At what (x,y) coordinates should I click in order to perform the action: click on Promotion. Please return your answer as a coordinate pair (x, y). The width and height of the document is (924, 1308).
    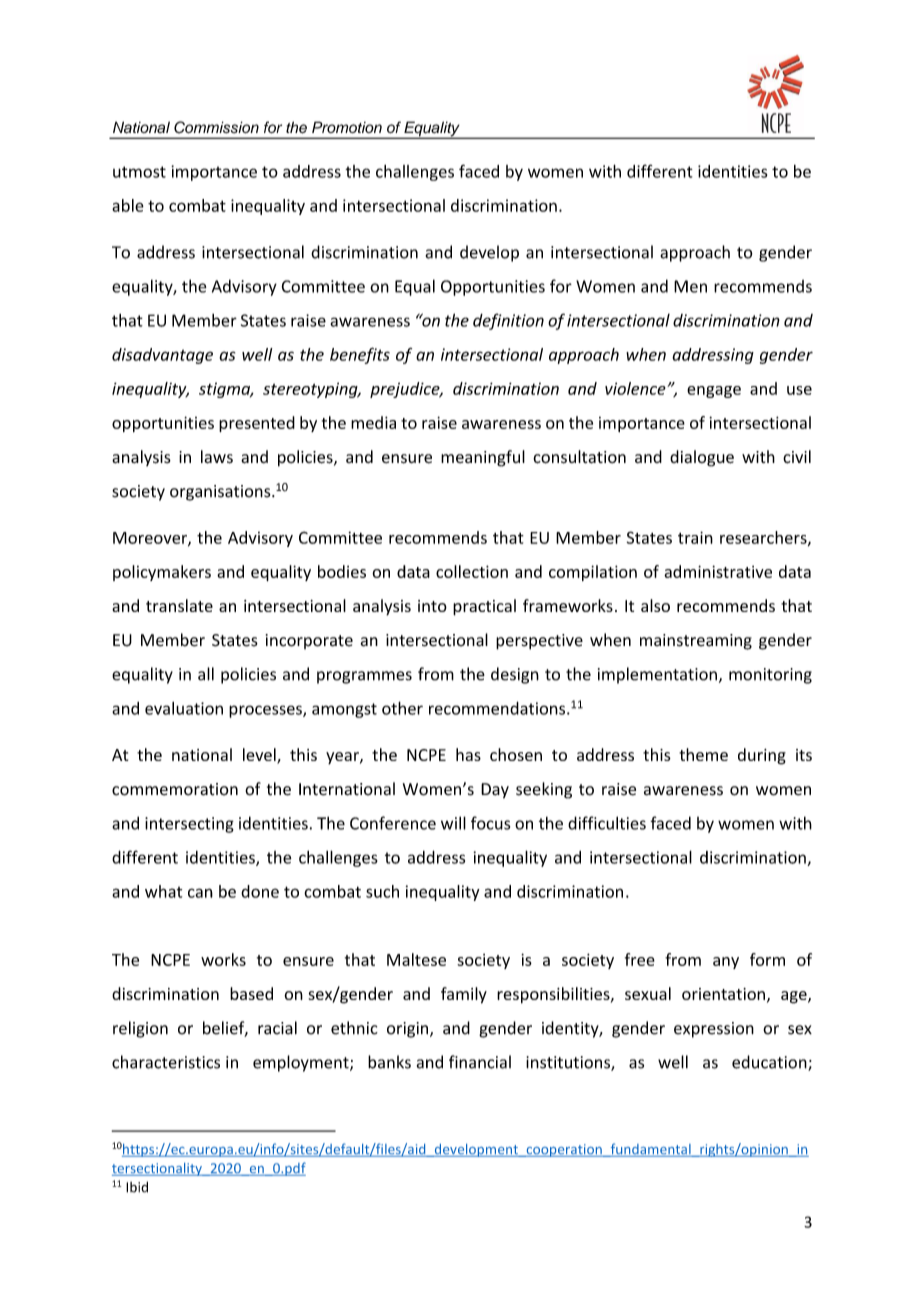
    Looking at the image, I should click on (347, 127).
